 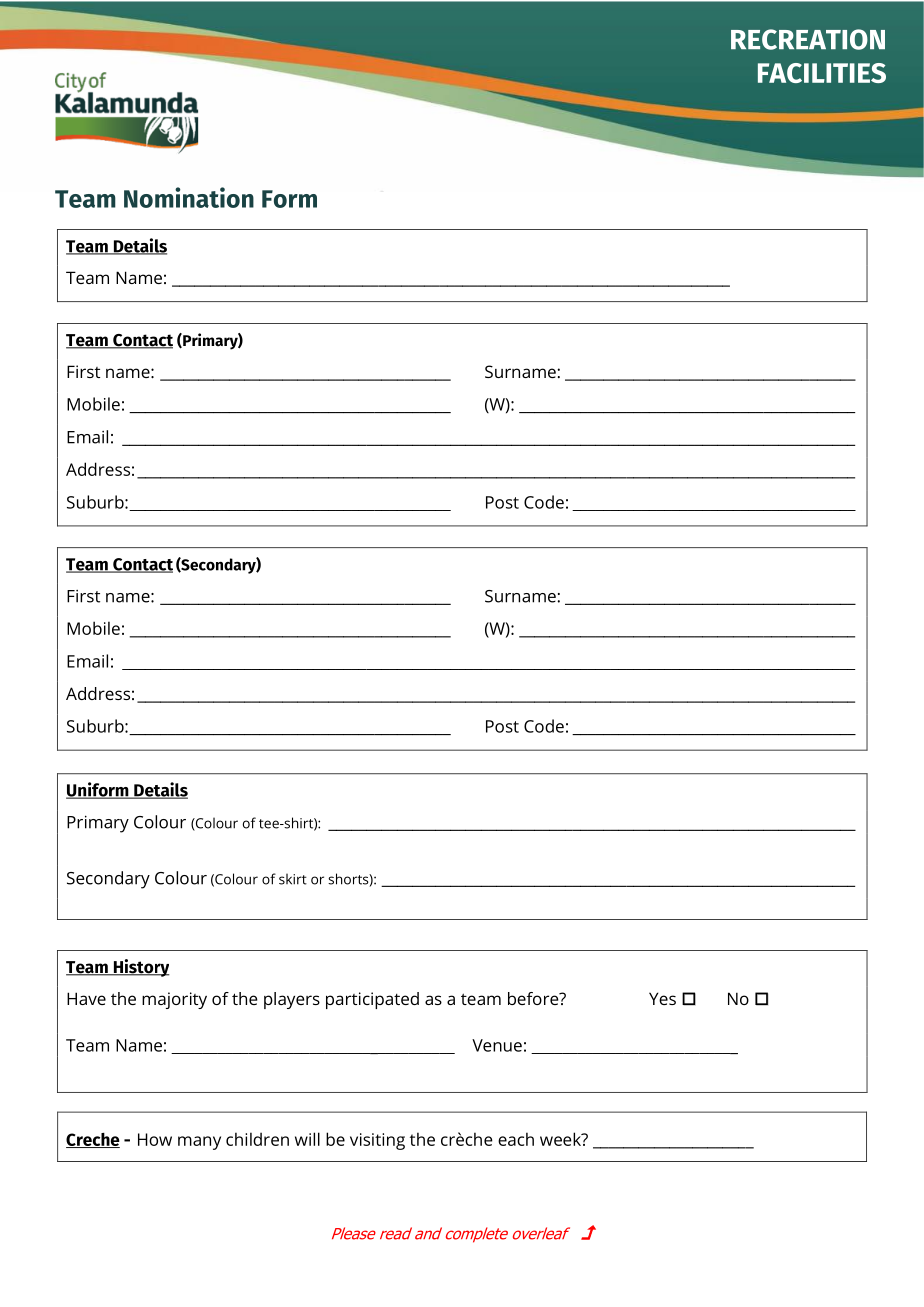 What do you see at coordinates (662, 998) in the screenshot?
I see `Yes` at bounding box center [662, 998].
